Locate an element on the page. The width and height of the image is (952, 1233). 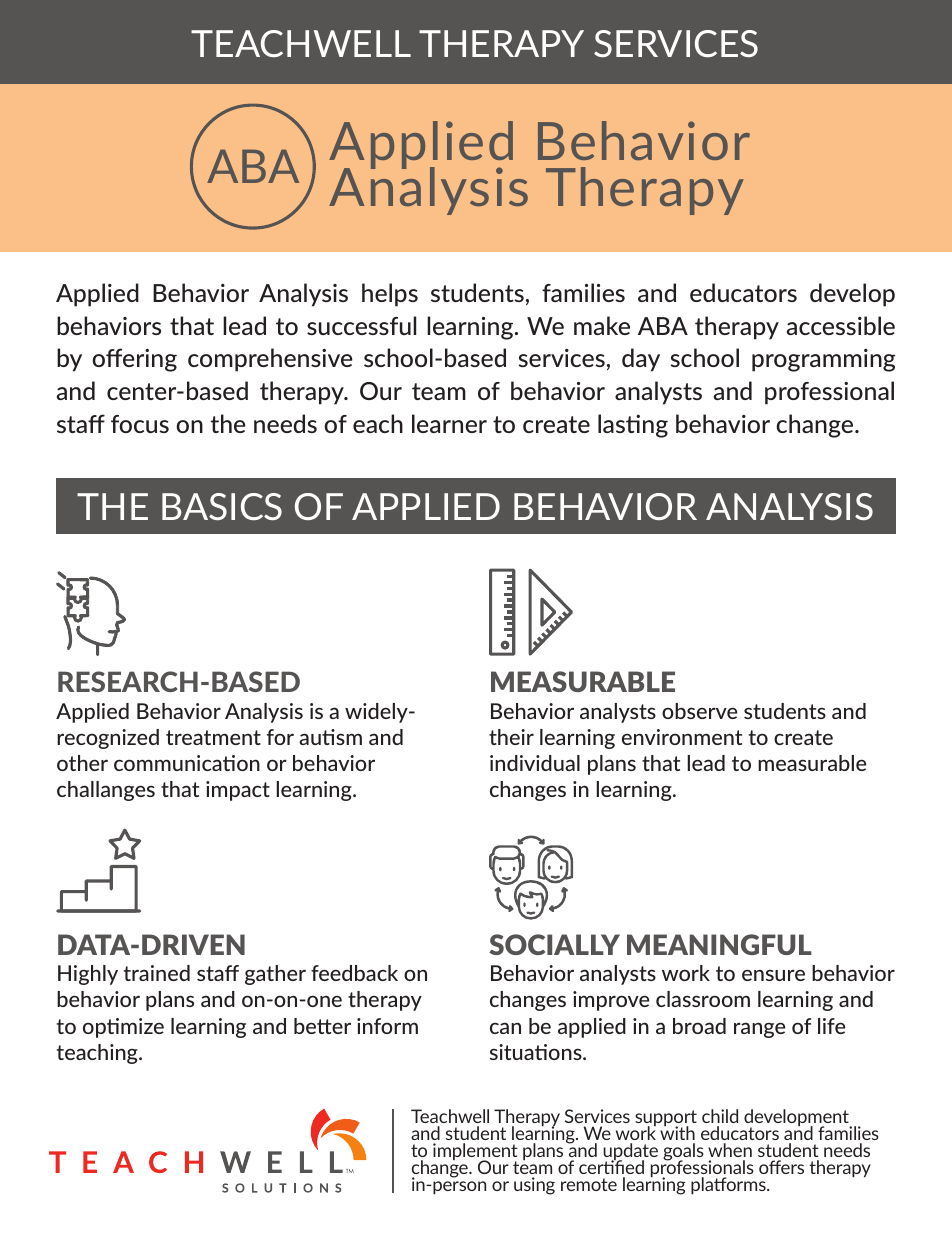
helps is located at coordinates (390, 295).
